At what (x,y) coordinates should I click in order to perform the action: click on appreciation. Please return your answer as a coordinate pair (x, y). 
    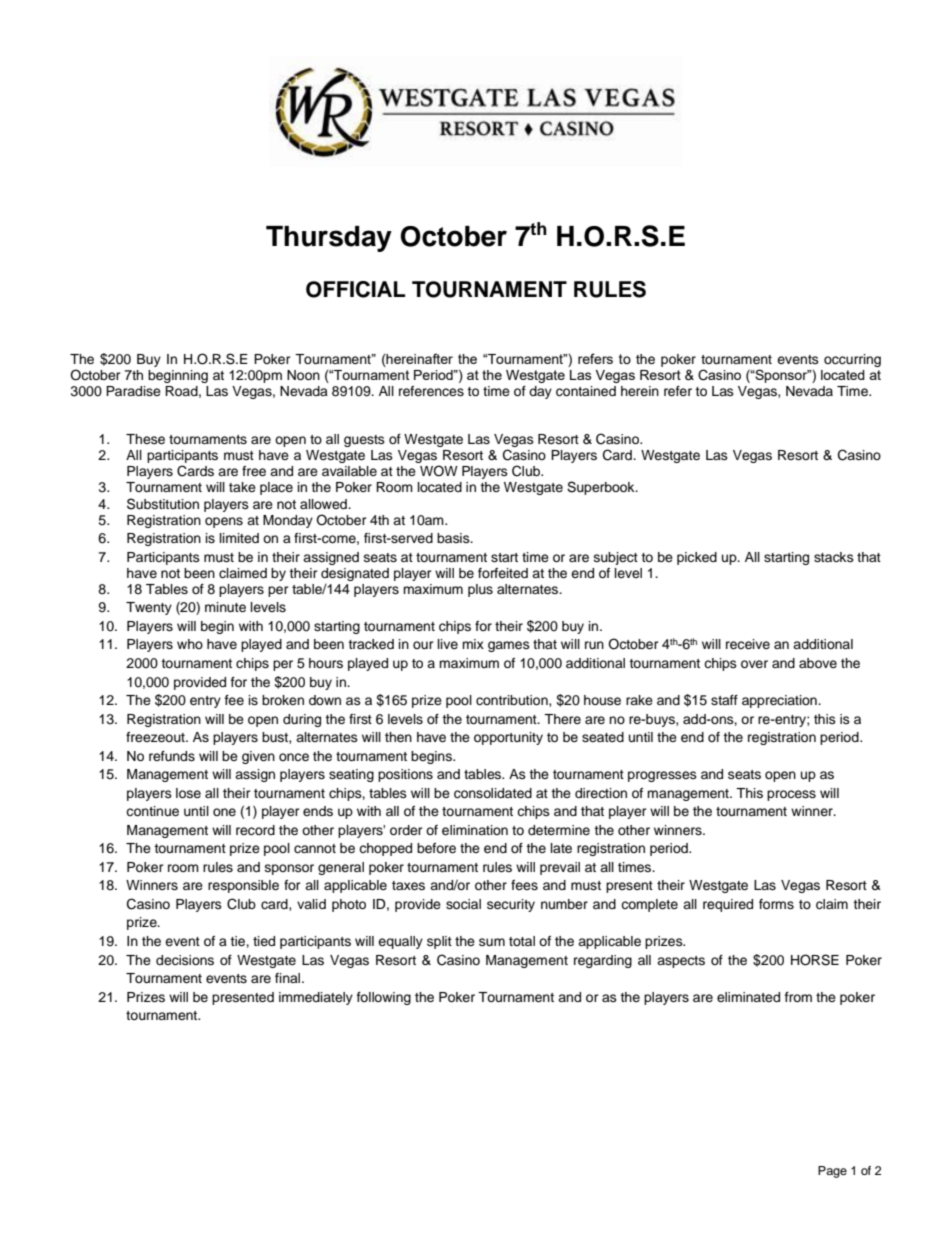
    Looking at the image, I should click on (780, 701).
